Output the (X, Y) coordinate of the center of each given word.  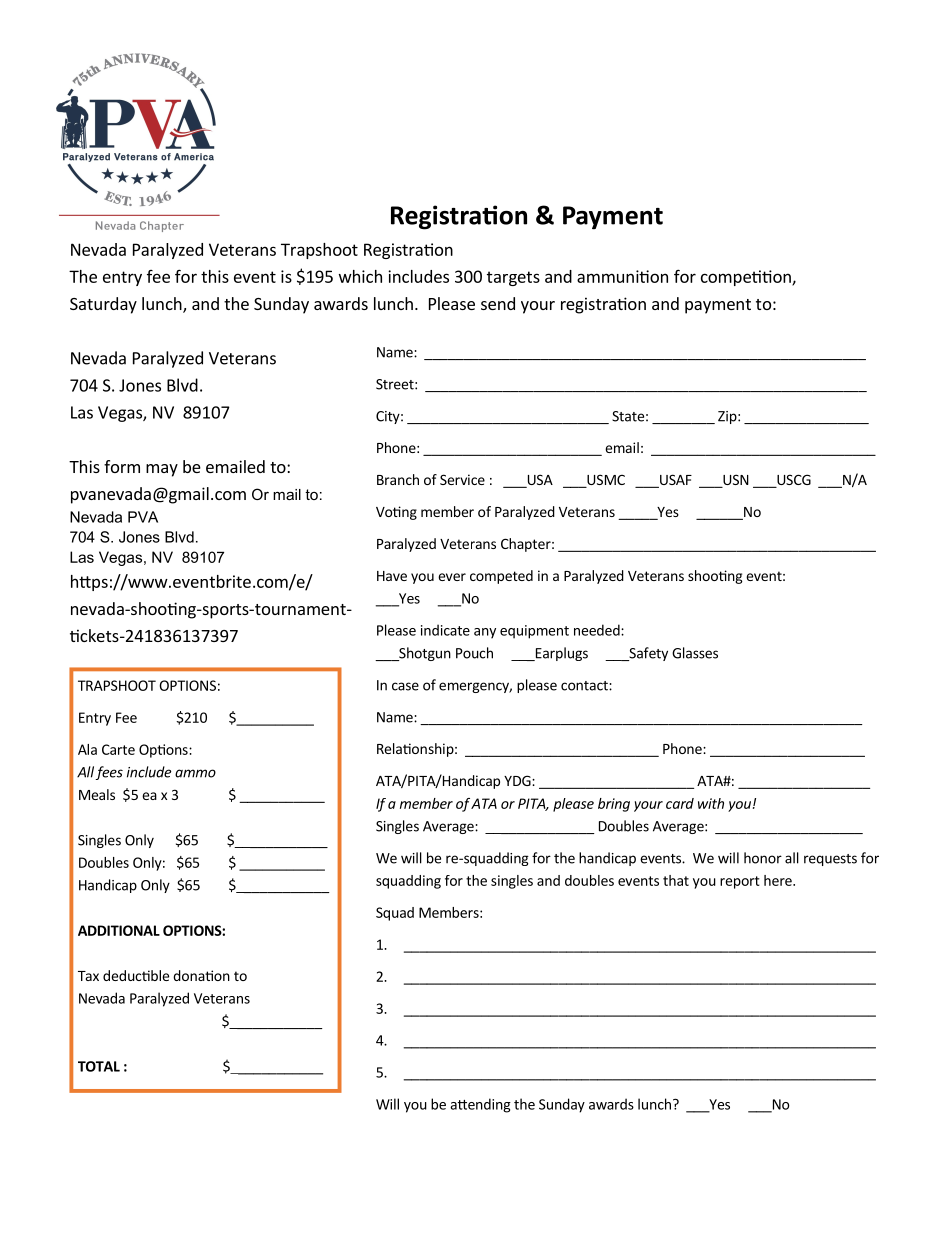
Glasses (695, 653)
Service (462, 479)
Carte (118, 749)
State (628, 416)
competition (747, 278)
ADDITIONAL (119, 930)
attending (480, 1105)
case (405, 686)
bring (614, 805)
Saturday (103, 305)
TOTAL (99, 1066)
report (740, 882)
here (779, 880)
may (162, 470)
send (498, 303)
